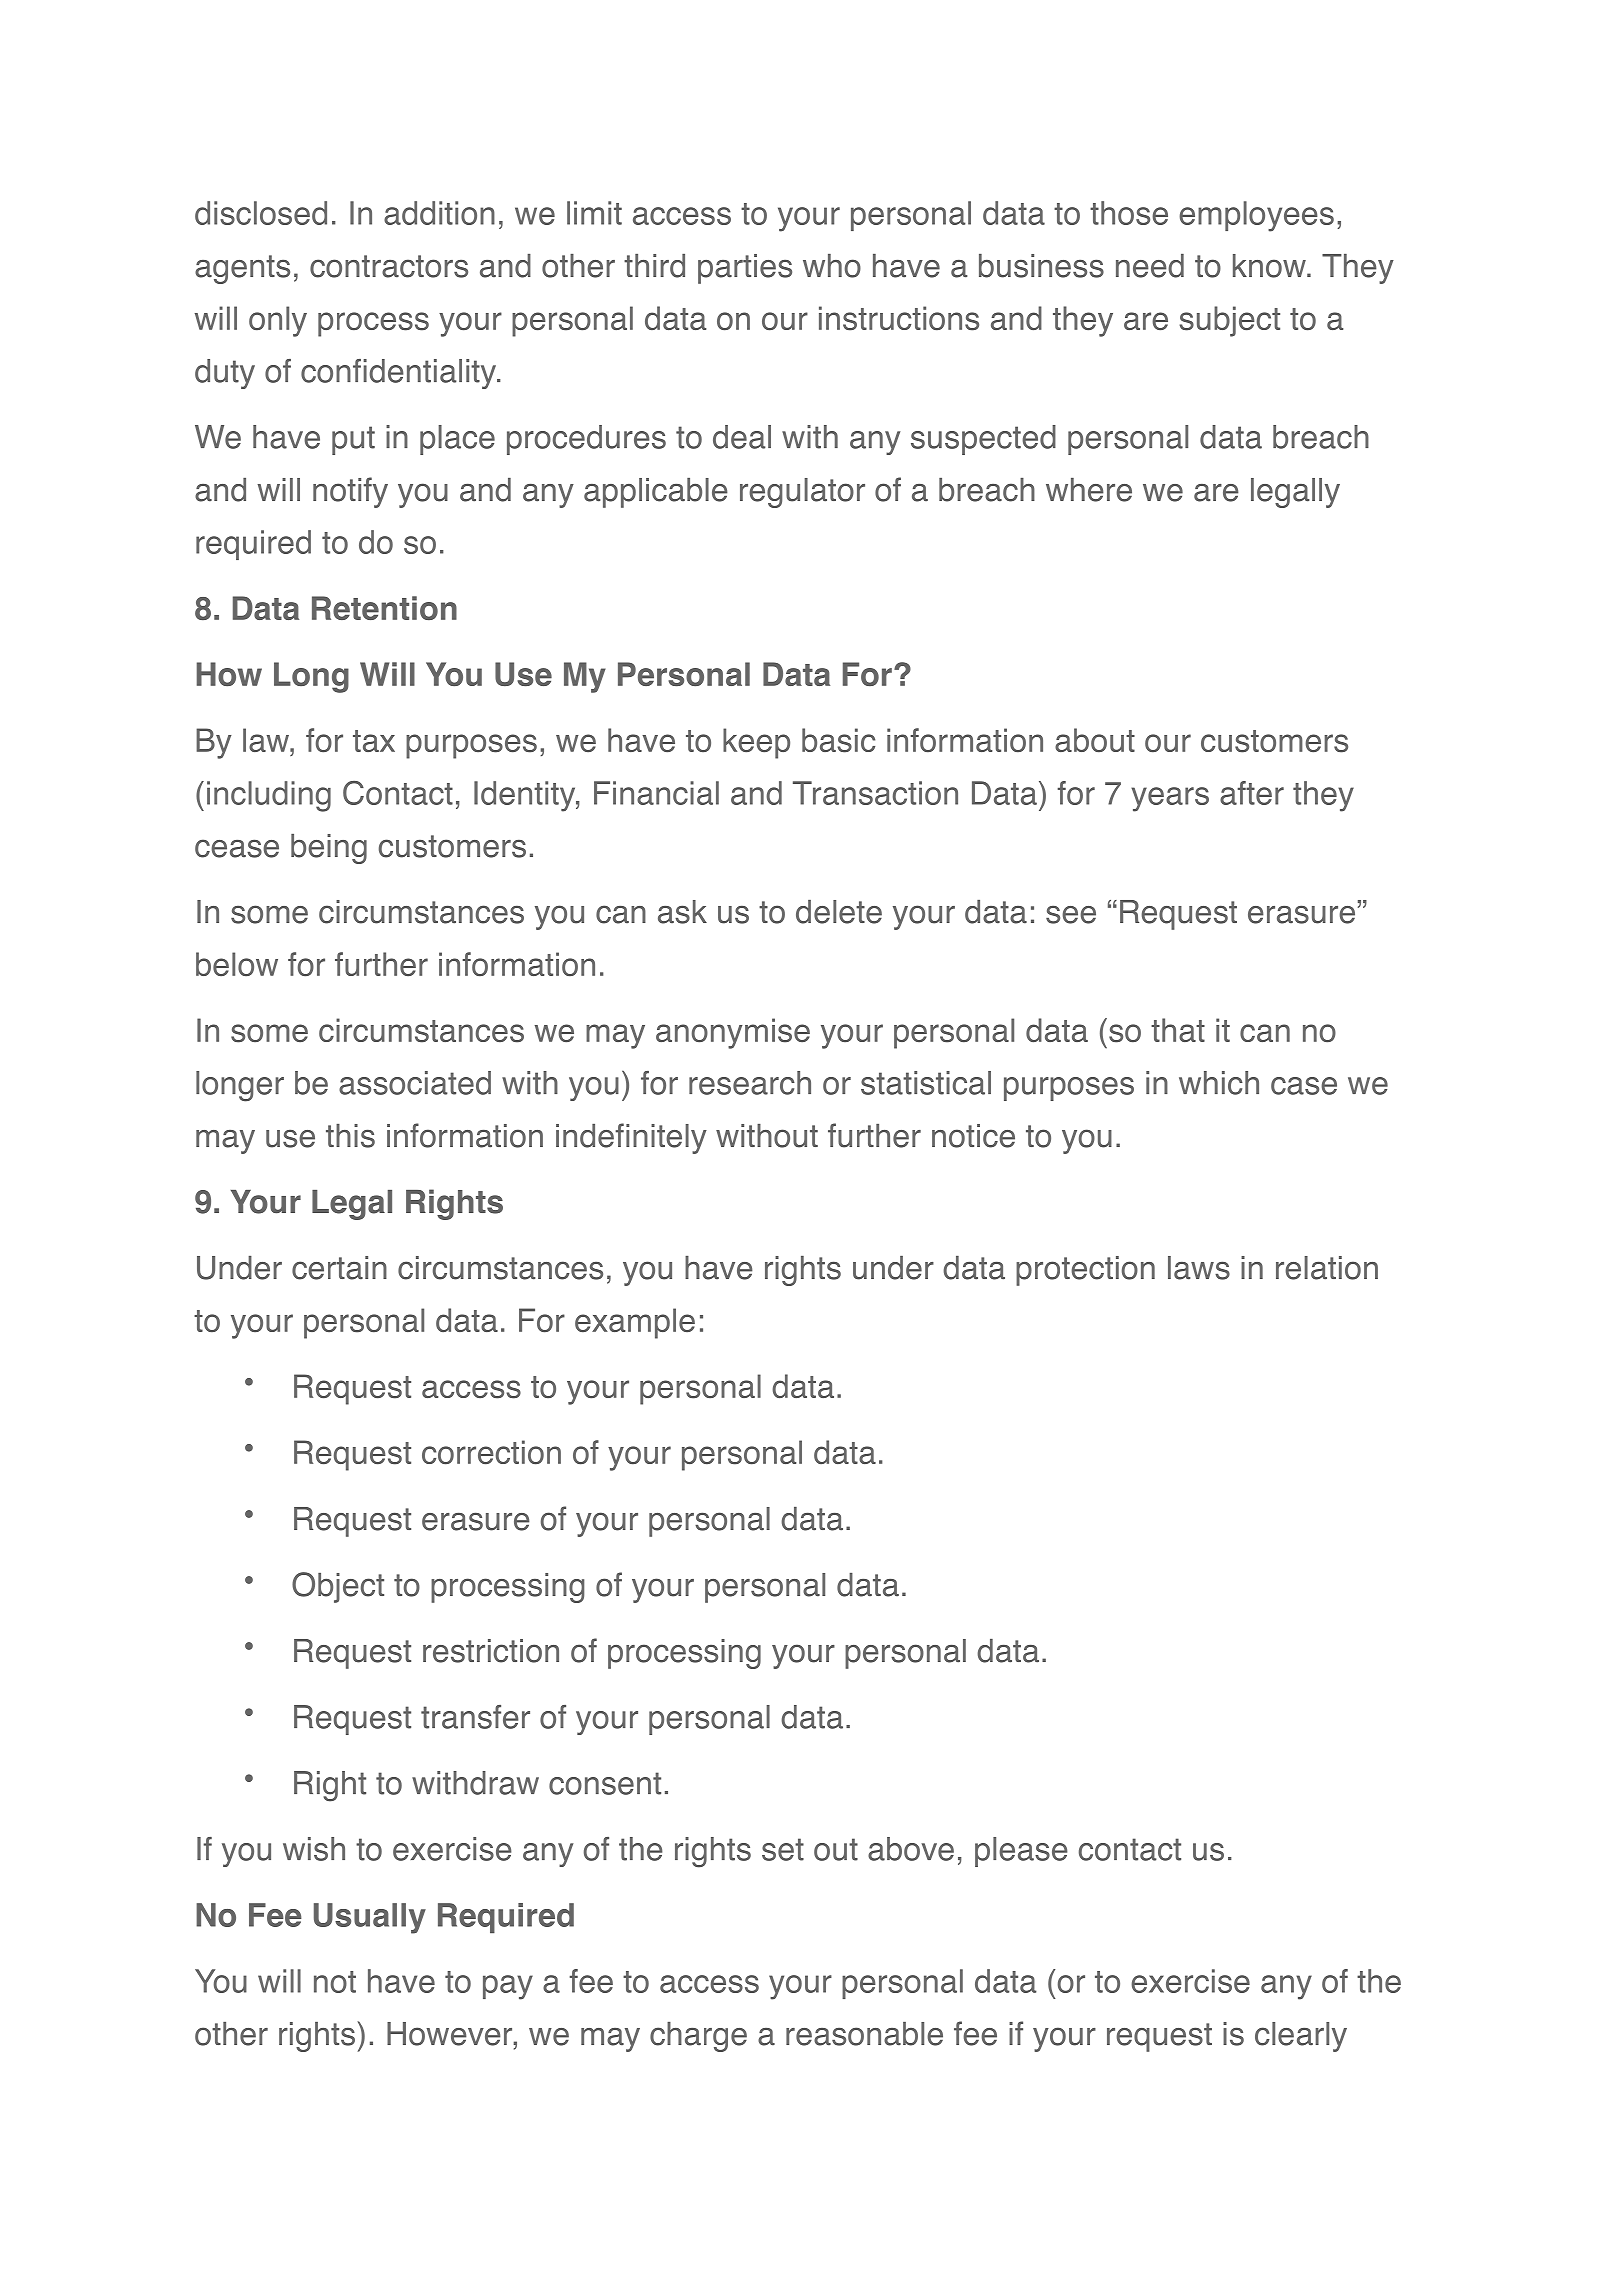 The height and width of the page is (2271, 1605). Describe the element at coordinates (1150, 266) in the page. I see `need` at that location.
